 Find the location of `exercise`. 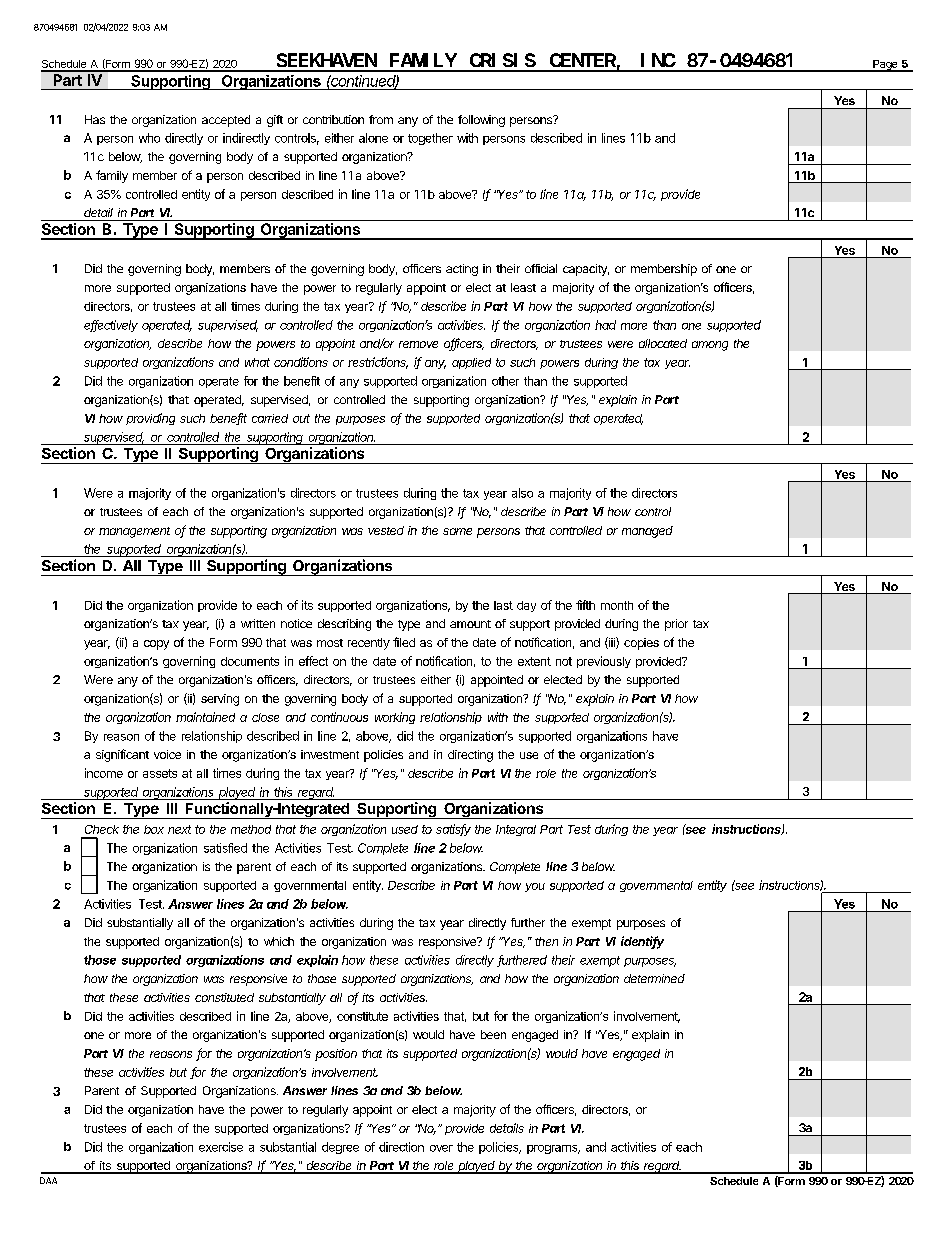

exercise is located at coordinates (221, 1147).
